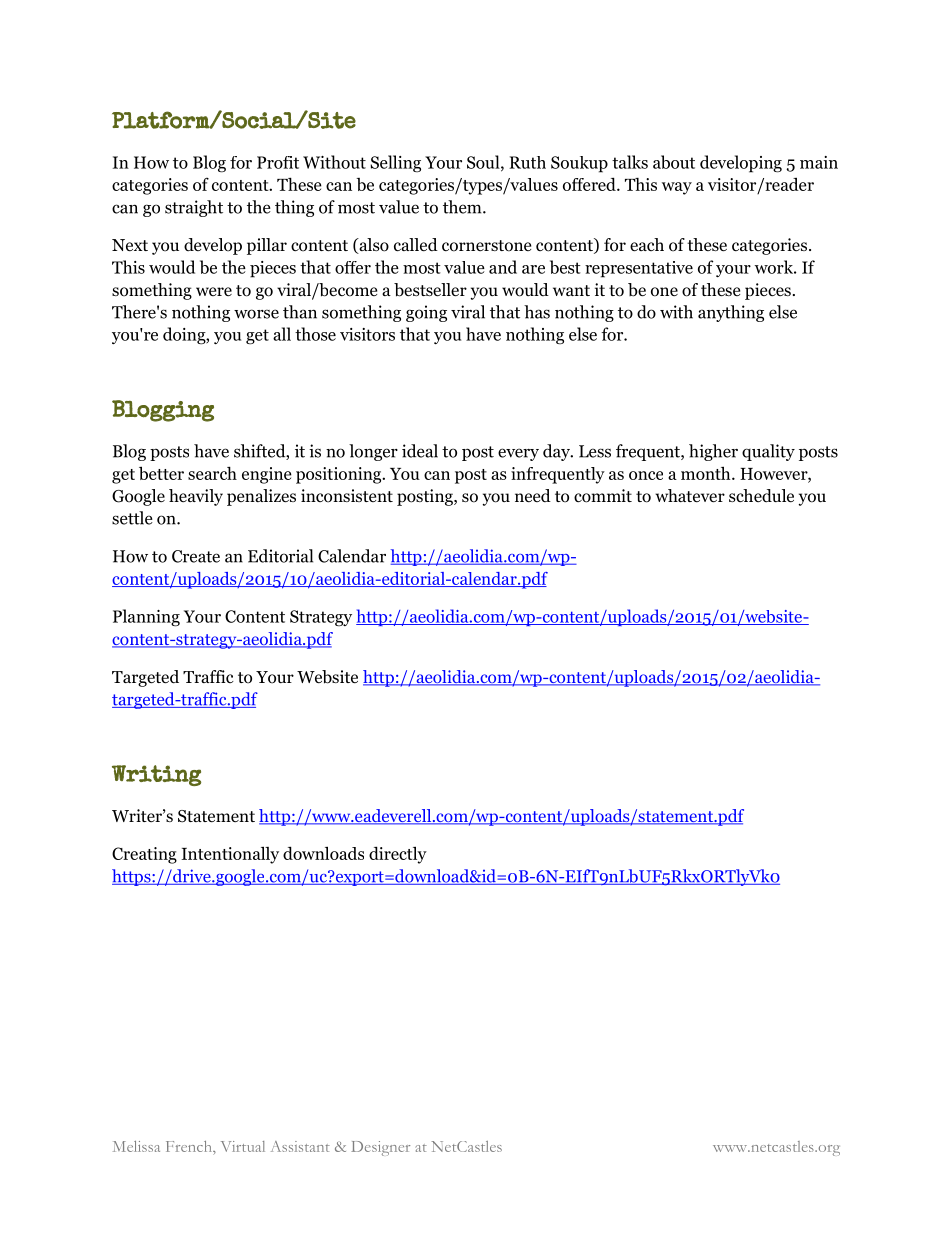  What do you see at coordinates (677, 188) in the screenshot?
I see `way` at bounding box center [677, 188].
